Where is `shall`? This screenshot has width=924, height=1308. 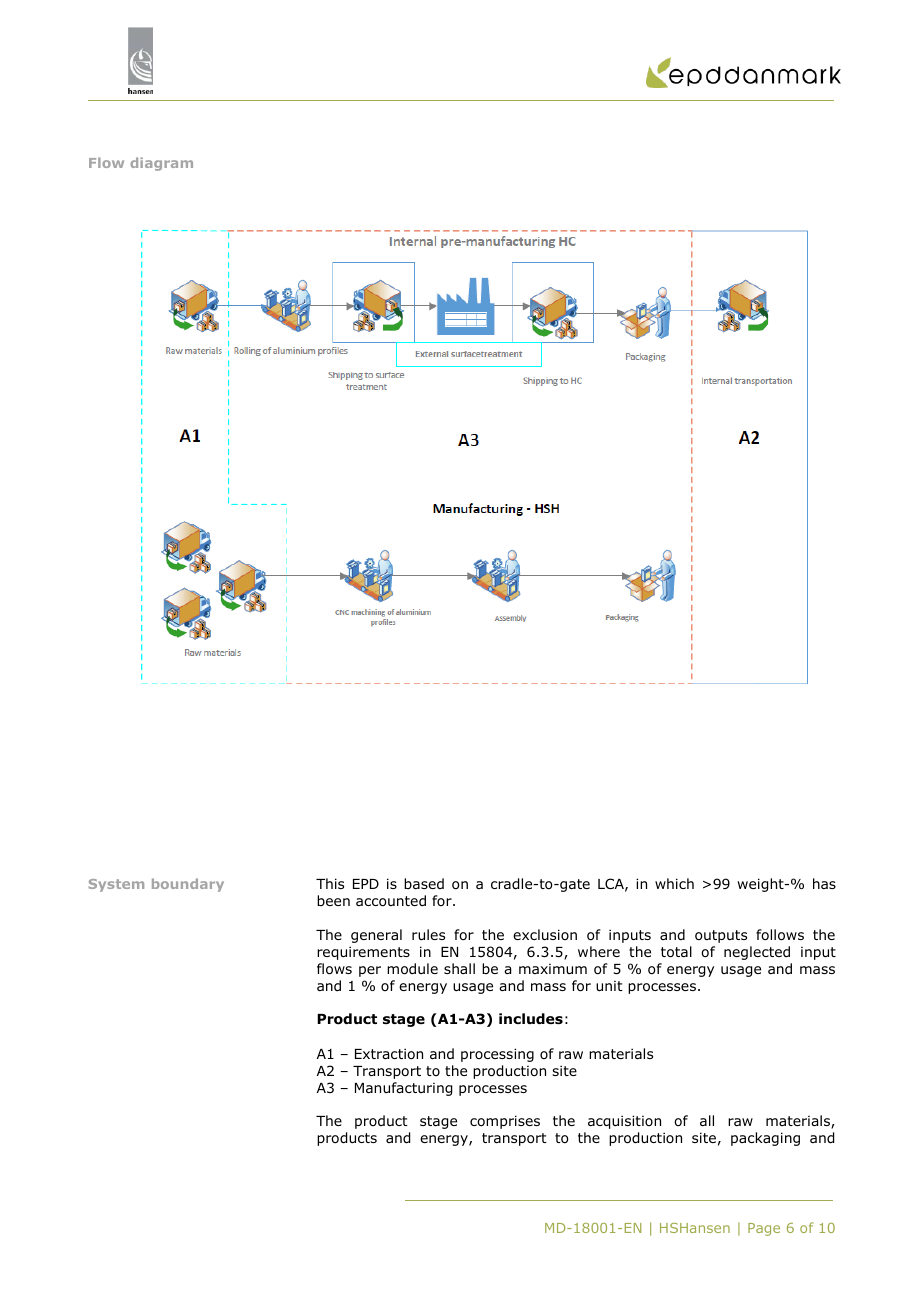 shall is located at coordinates (459, 968).
